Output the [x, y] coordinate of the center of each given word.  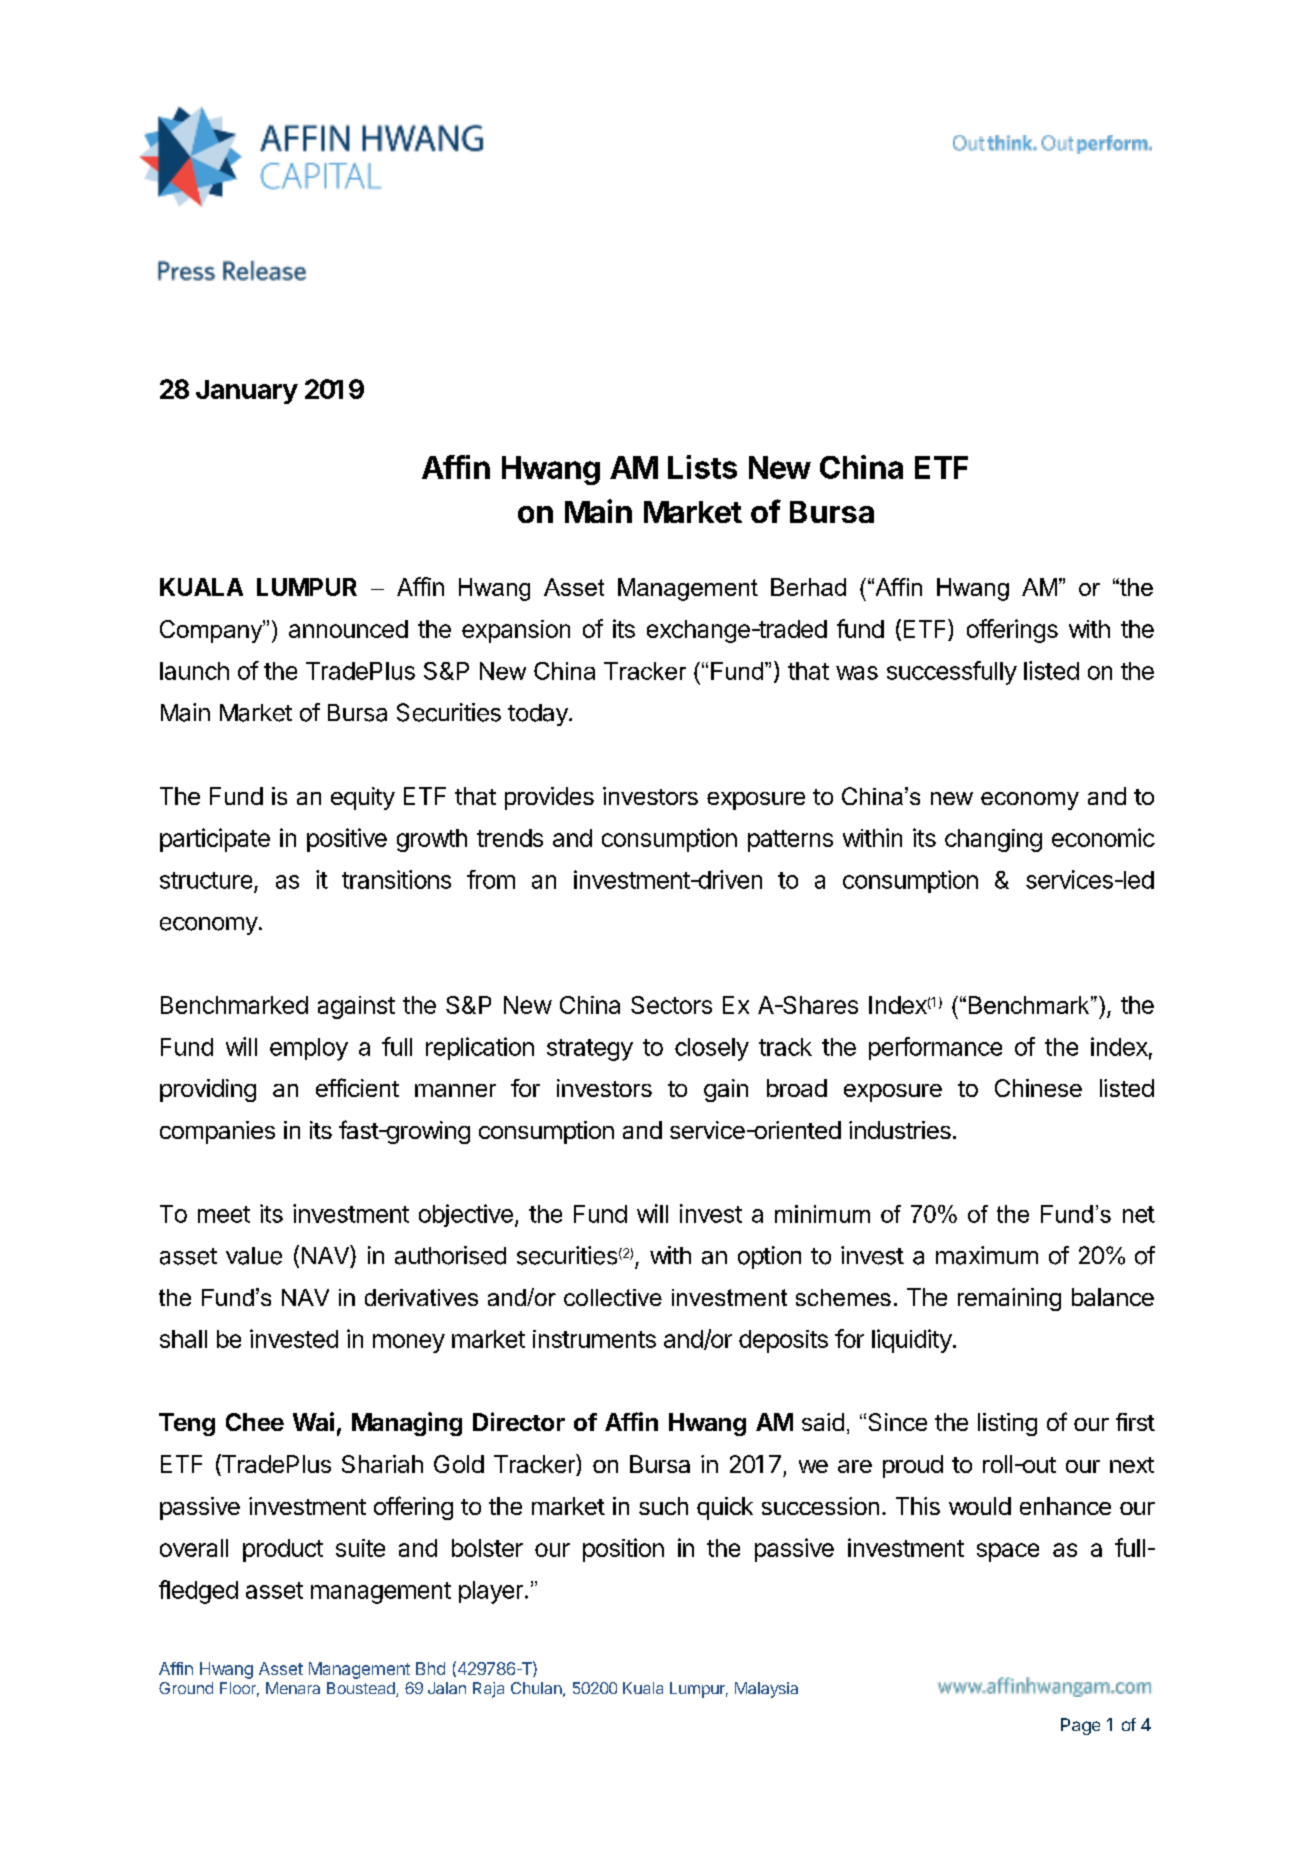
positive [347, 840]
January [247, 392]
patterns [790, 841]
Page [1080, 1726]
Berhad [808, 587]
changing [993, 840]
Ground [186, 1688]
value [254, 1256]
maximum [987, 1255]
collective [613, 1297]
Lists [702, 467]
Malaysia [766, 1690]
